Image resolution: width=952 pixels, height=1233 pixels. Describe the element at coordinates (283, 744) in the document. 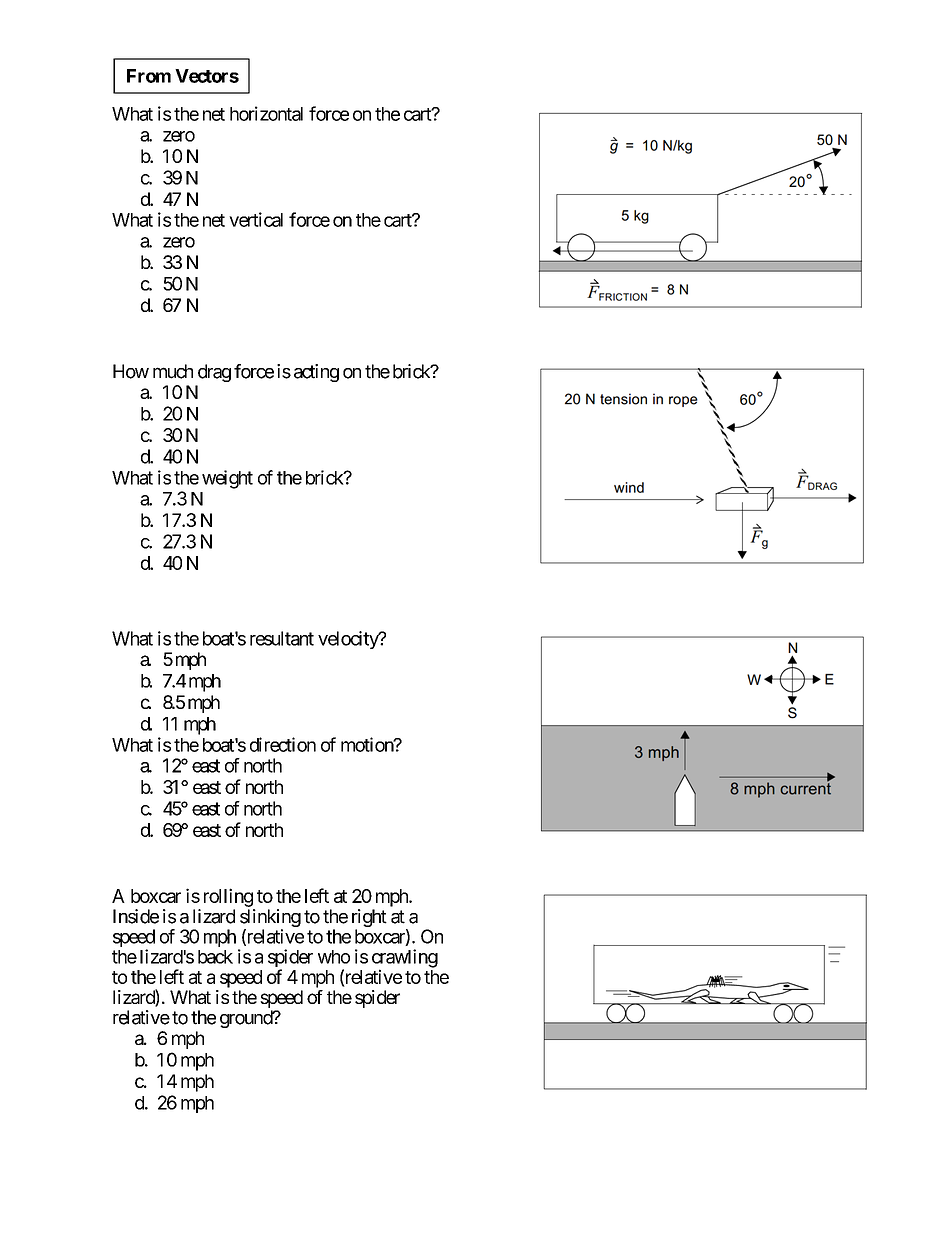

I see `direction` at that location.
